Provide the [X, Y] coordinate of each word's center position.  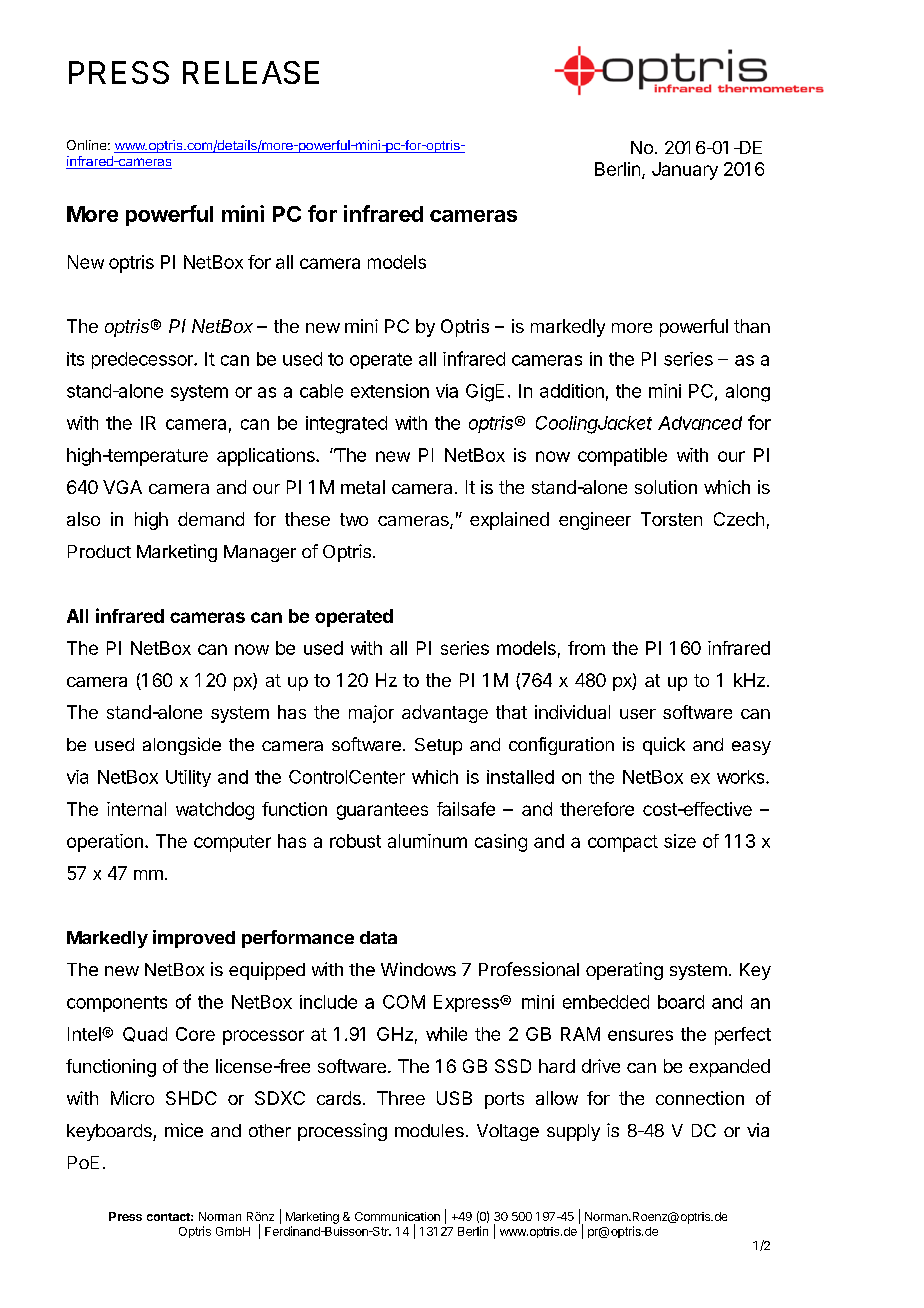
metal [363, 487]
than [752, 326]
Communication [397, 1216]
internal [136, 809]
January [685, 171]
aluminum [427, 841]
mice [184, 1130]
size [680, 841]
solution [666, 487]
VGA [122, 487]
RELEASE [251, 72]
